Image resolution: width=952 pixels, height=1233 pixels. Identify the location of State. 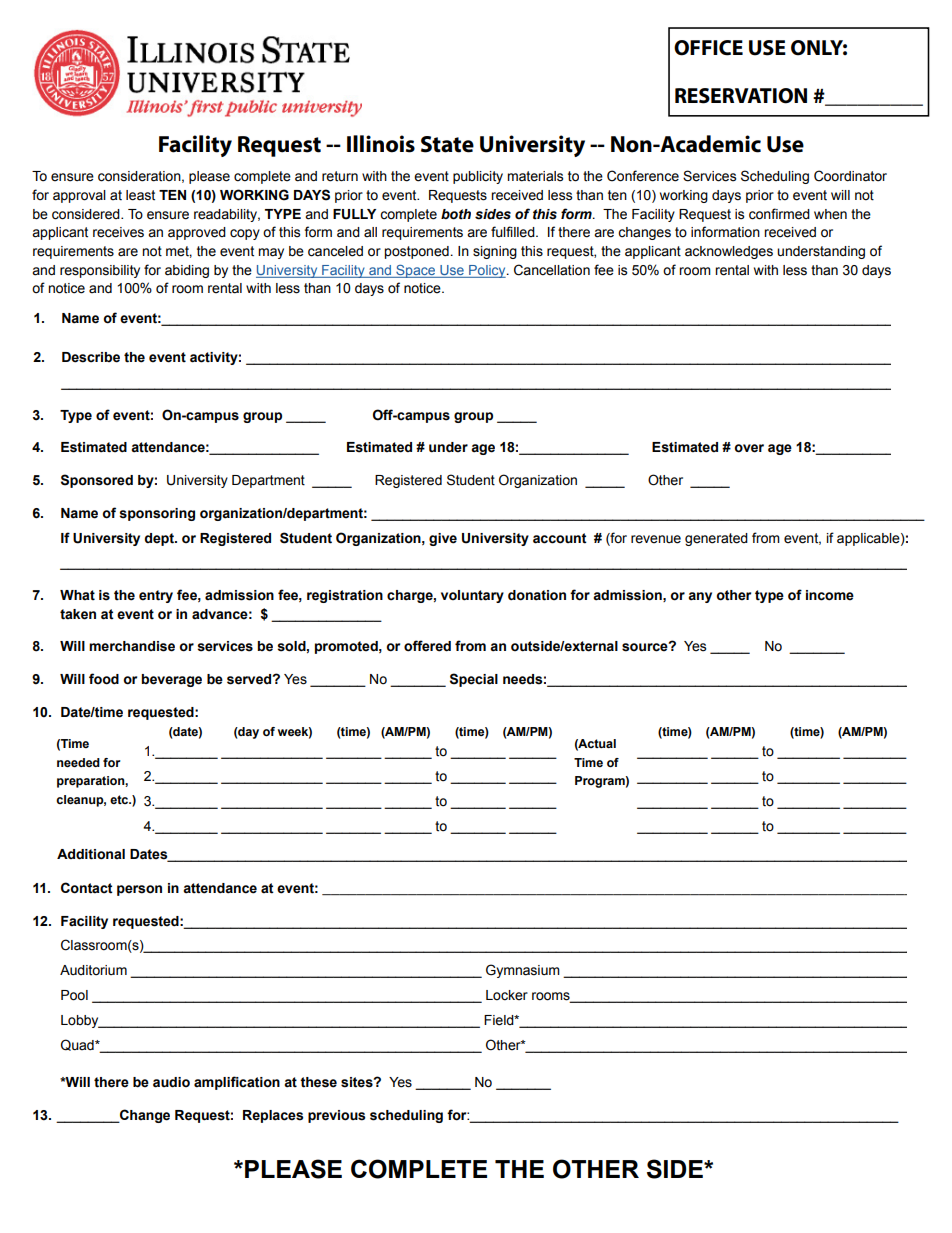
(447, 144).
